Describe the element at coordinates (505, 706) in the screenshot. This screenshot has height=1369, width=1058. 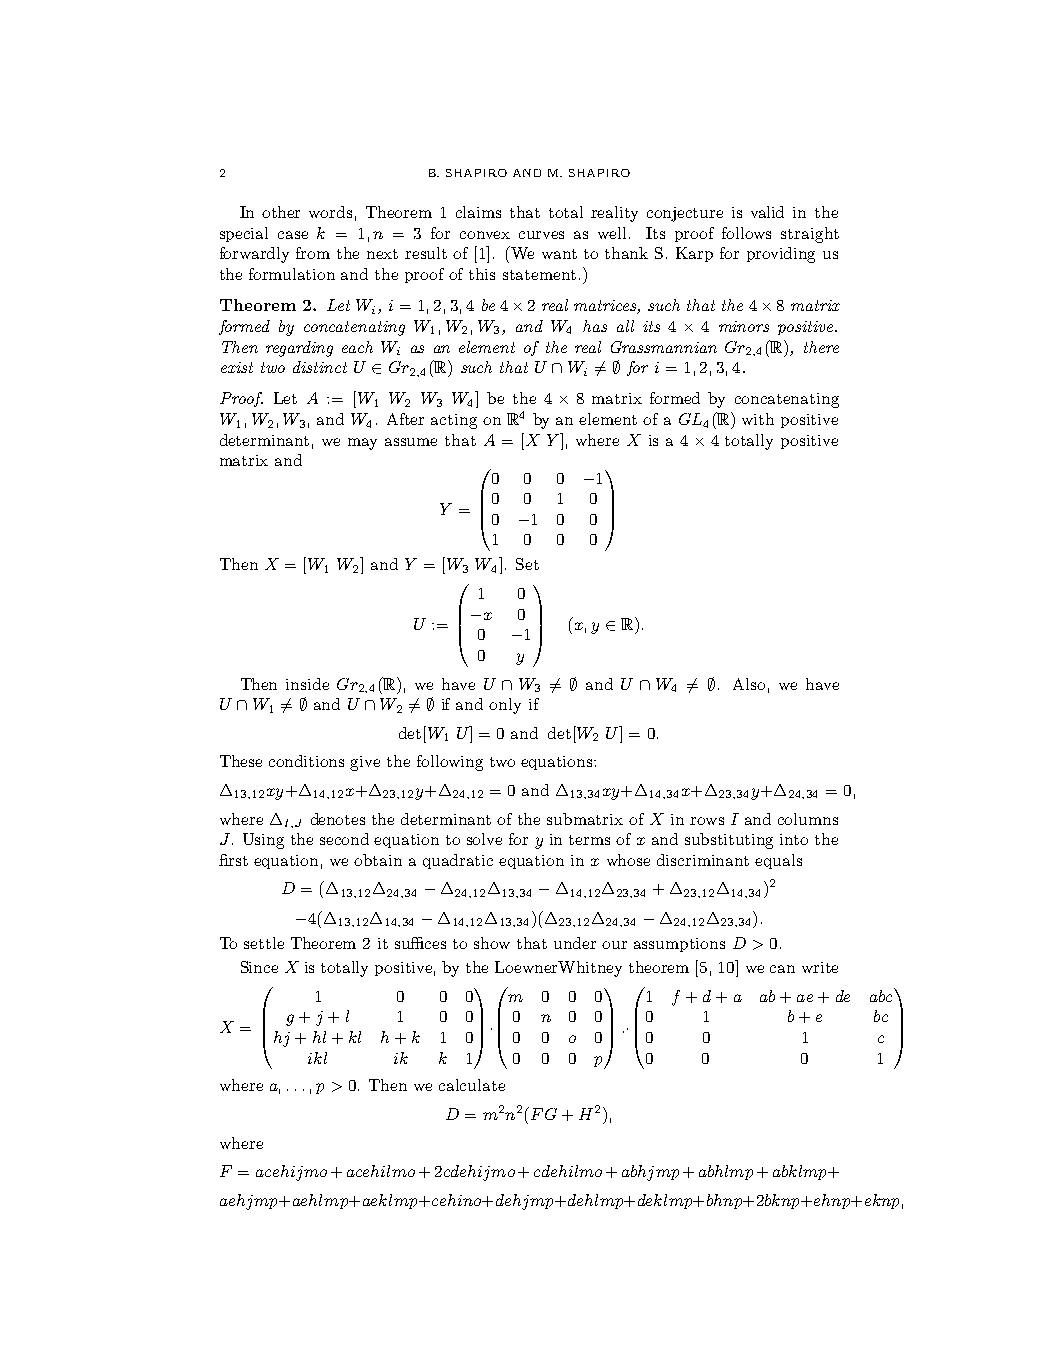
I see `only` at that location.
